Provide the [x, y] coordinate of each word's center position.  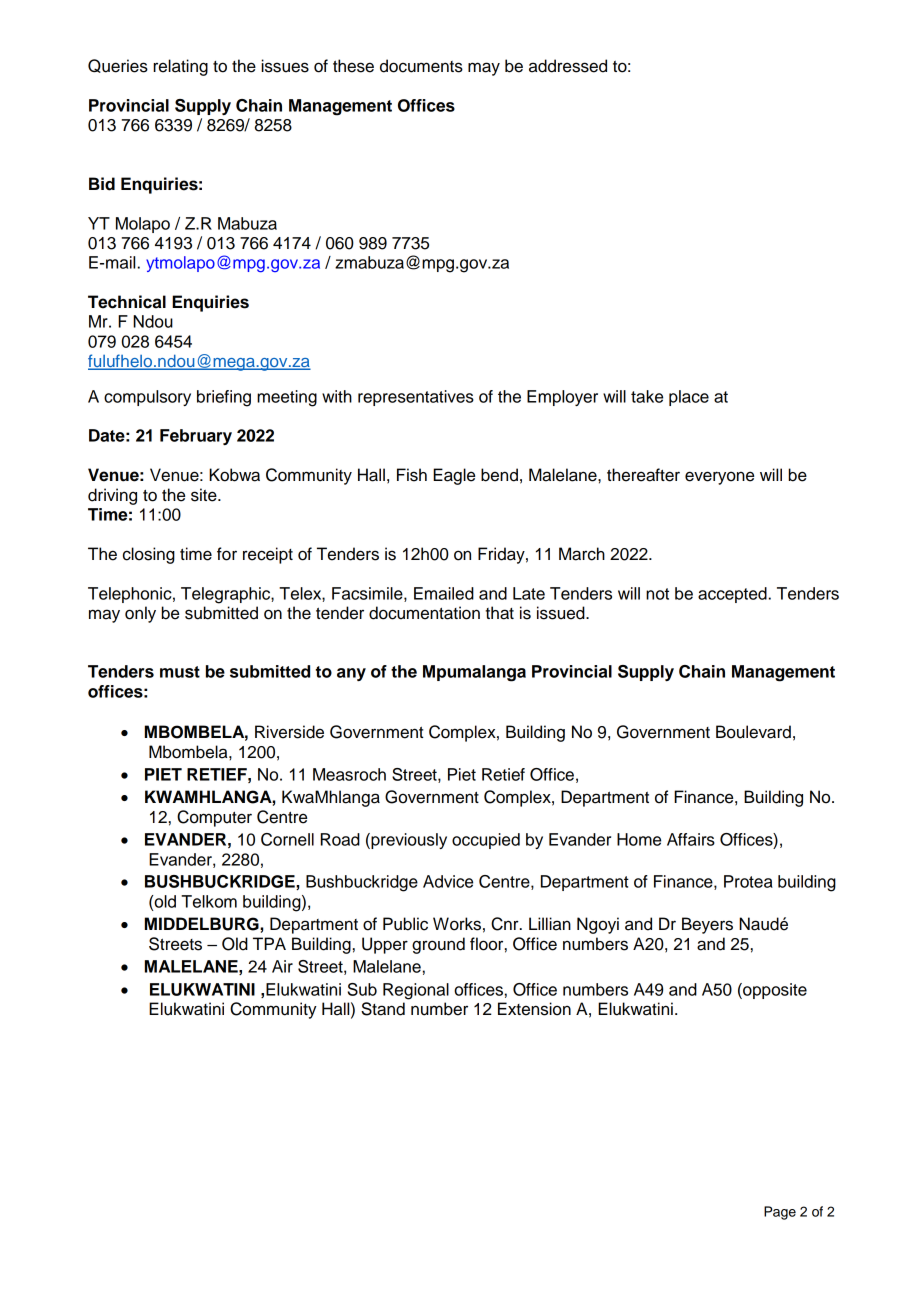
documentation [424, 613]
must [180, 672]
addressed [568, 66]
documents [421, 66]
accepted [732, 595]
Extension [534, 1009]
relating [180, 67]
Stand [383, 1009]
